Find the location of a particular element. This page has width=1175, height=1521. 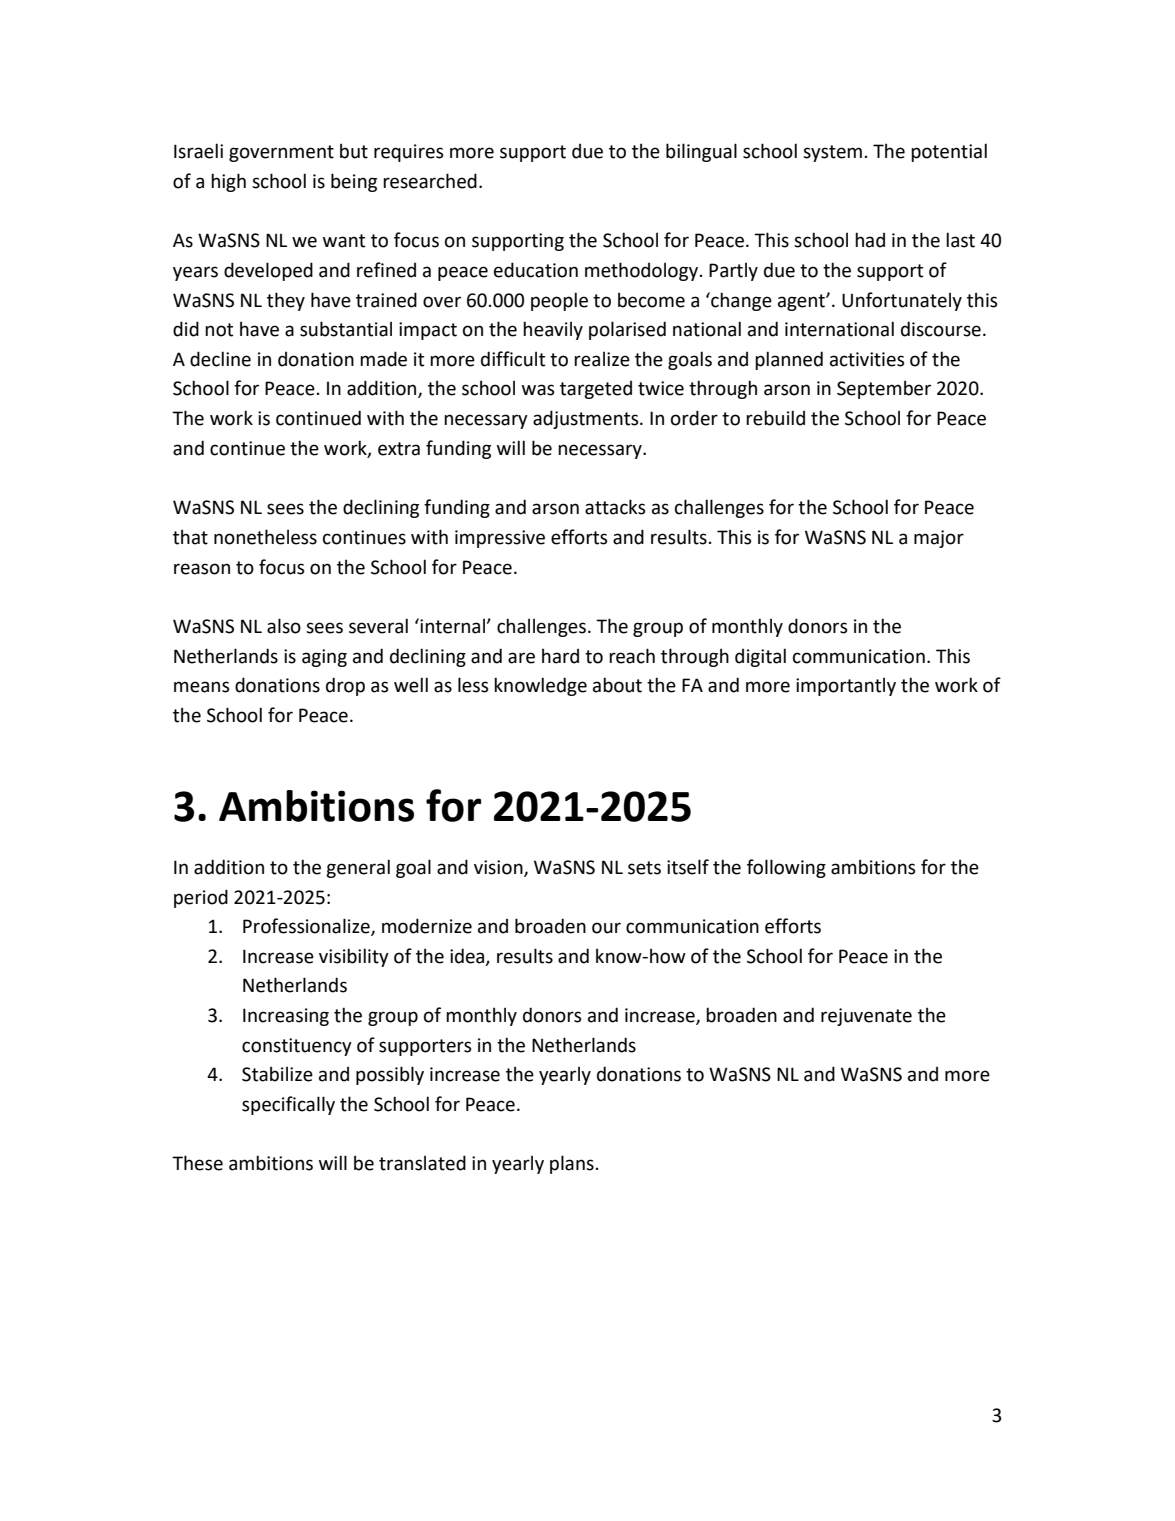

system is located at coordinates (832, 153).
